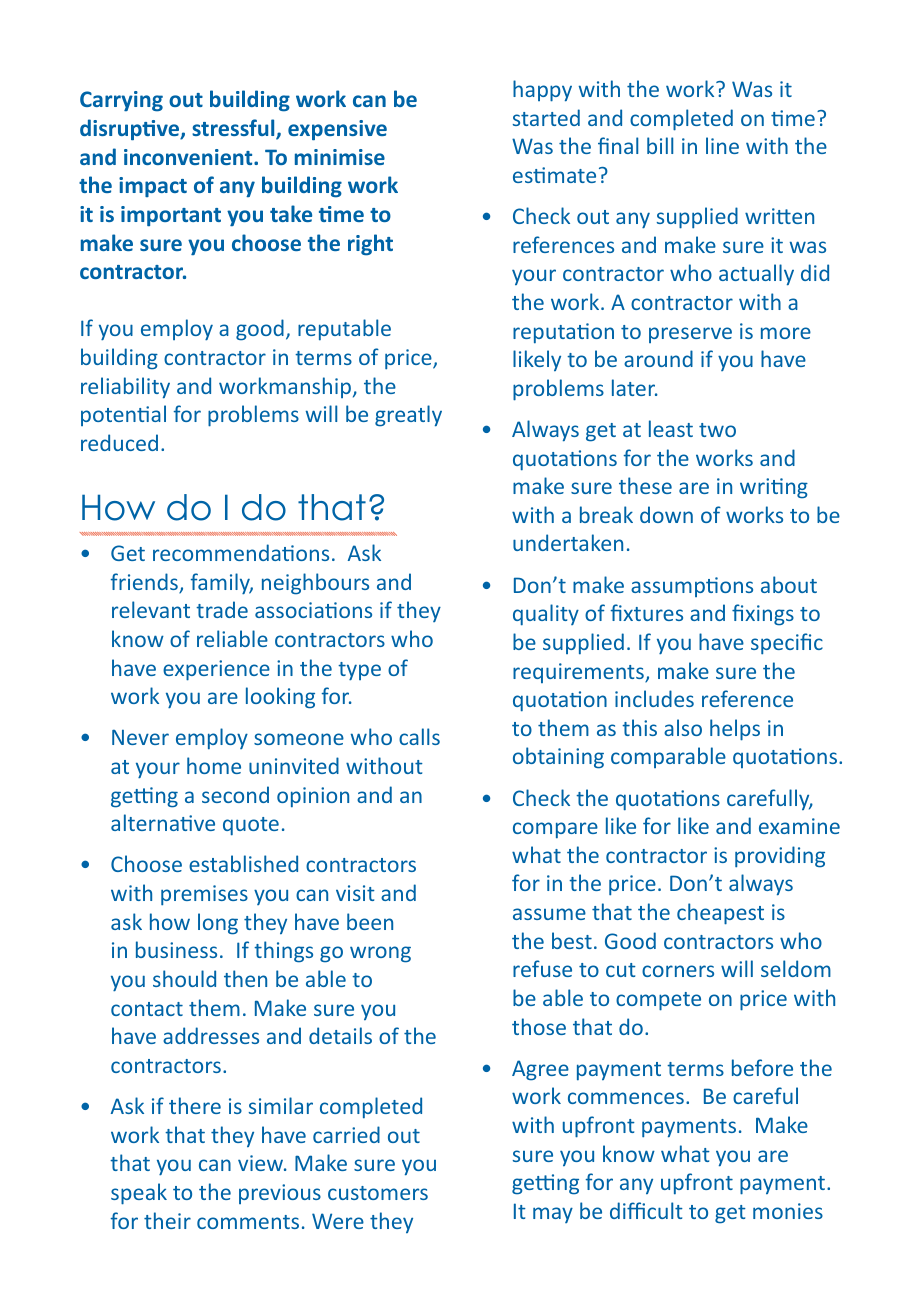 The width and height of the screenshot is (924, 1311). I want to click on greatly, so click(408, 416).
